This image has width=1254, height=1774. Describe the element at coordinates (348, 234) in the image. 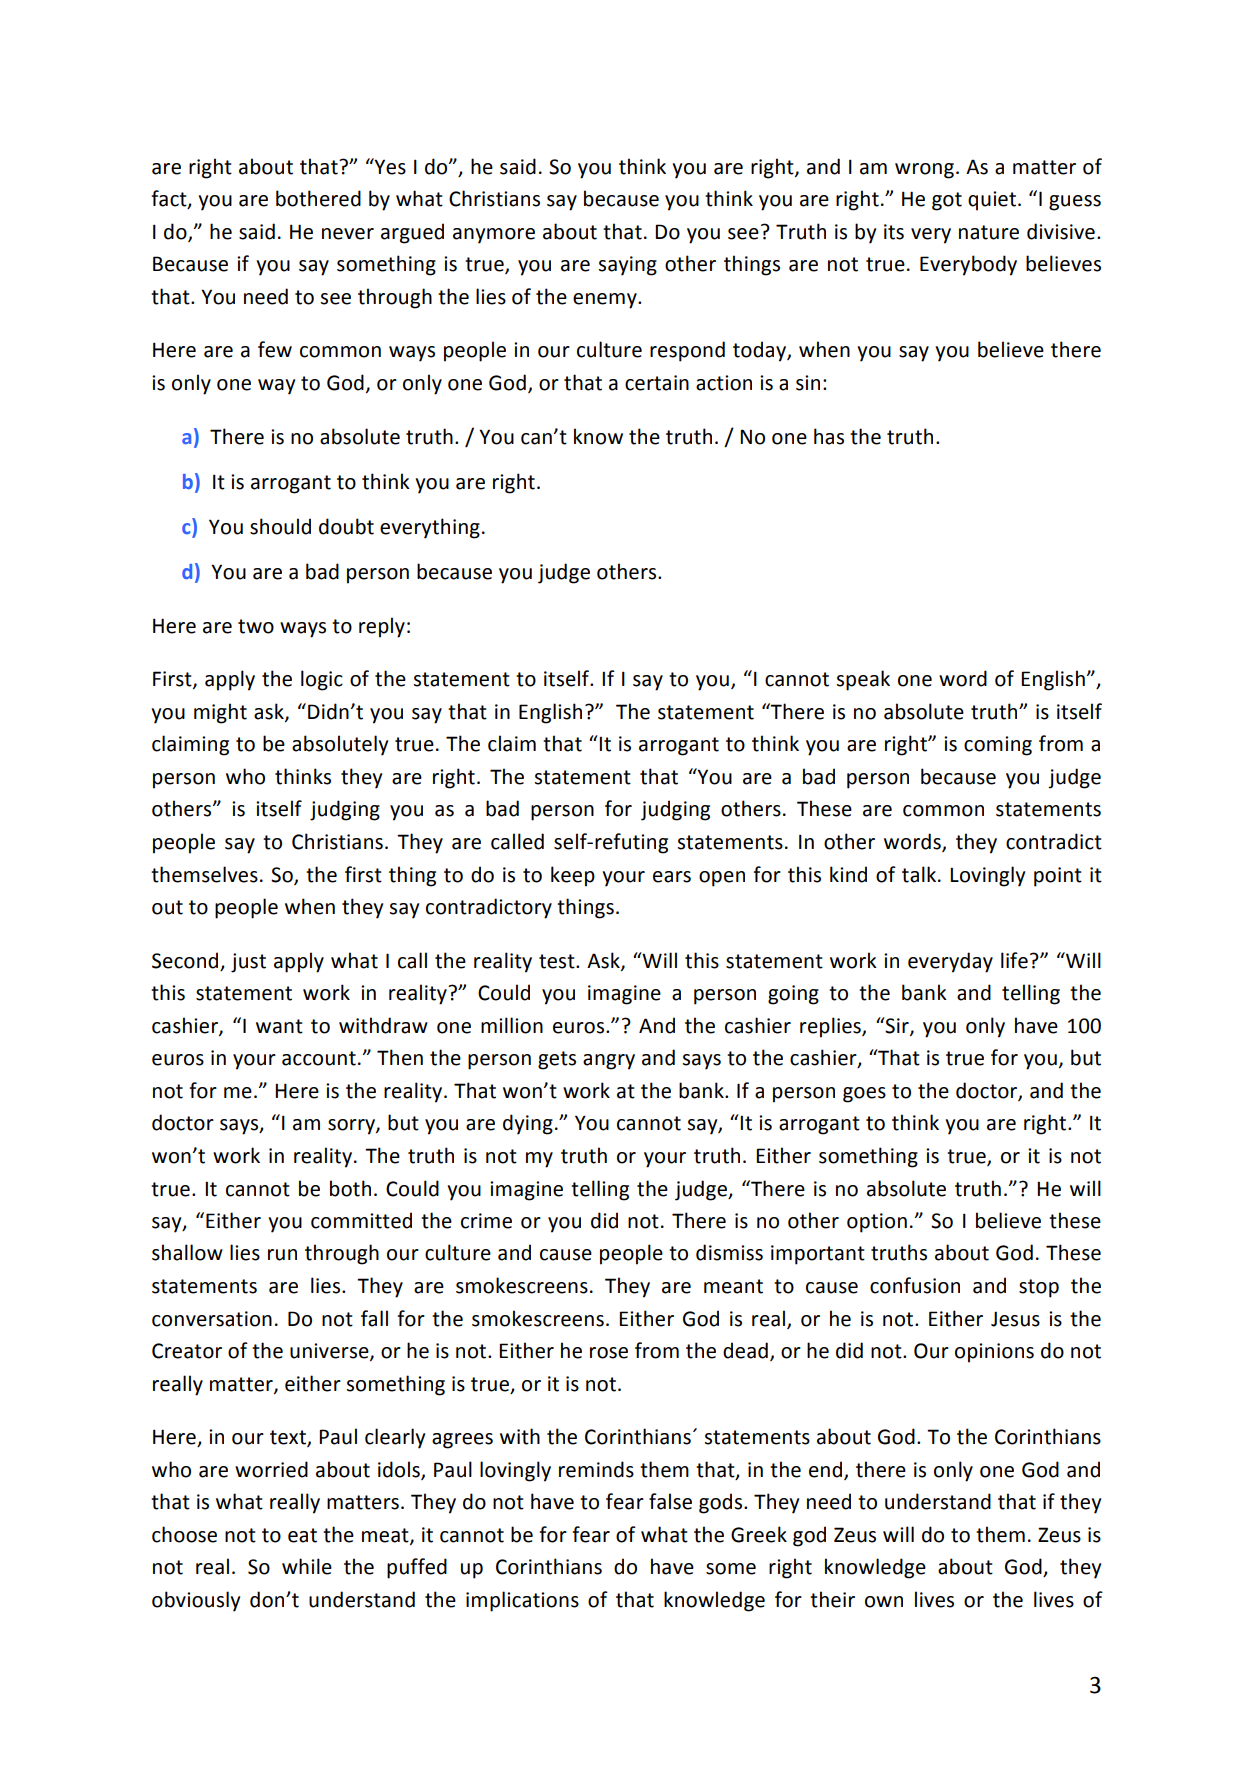

I see `never` at that location.
